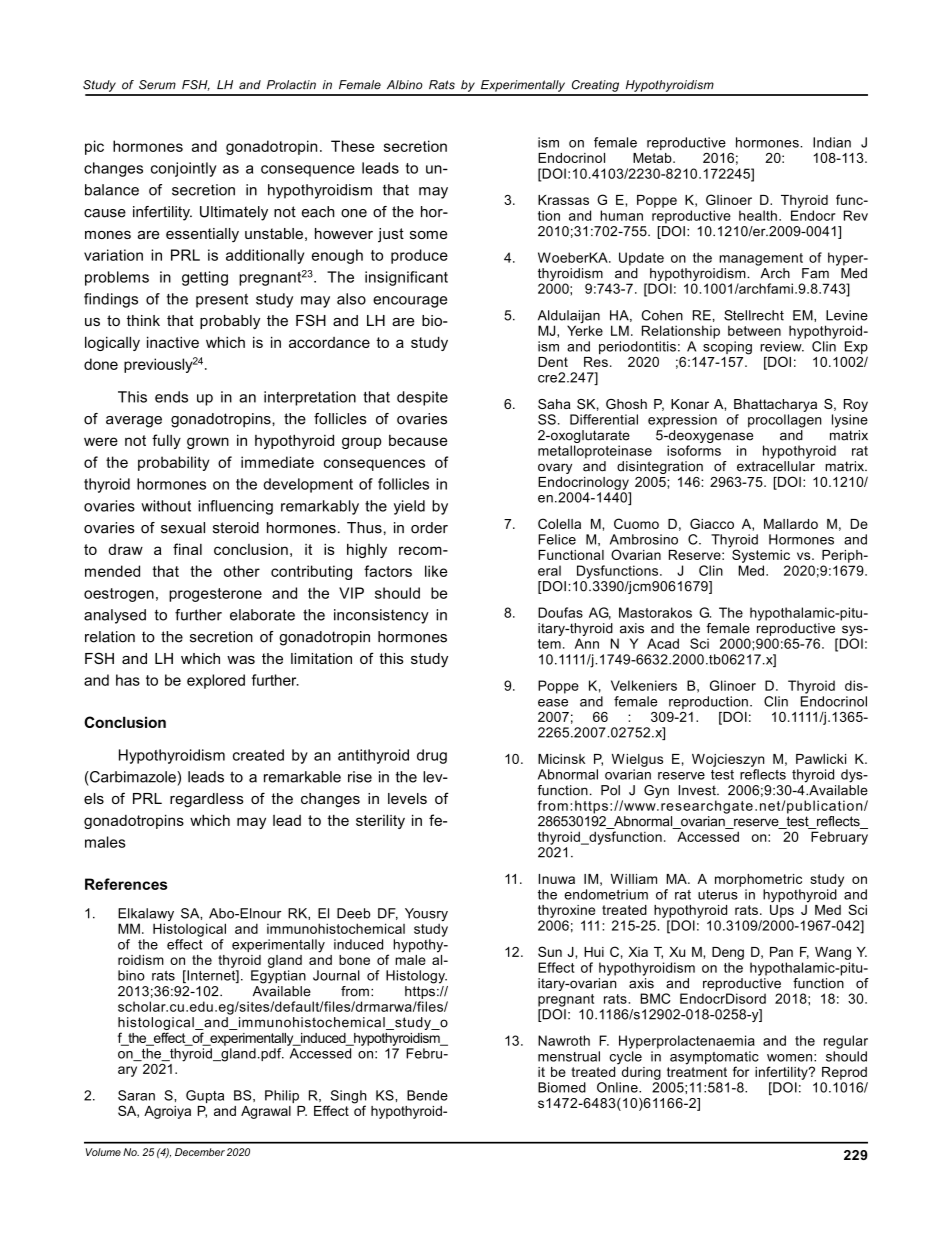 Image resolution: width=952 pixels, height=1233 pixels. Describe the element at coordinates (207, 800) in the screenshot. I see `regardless` at that location.
